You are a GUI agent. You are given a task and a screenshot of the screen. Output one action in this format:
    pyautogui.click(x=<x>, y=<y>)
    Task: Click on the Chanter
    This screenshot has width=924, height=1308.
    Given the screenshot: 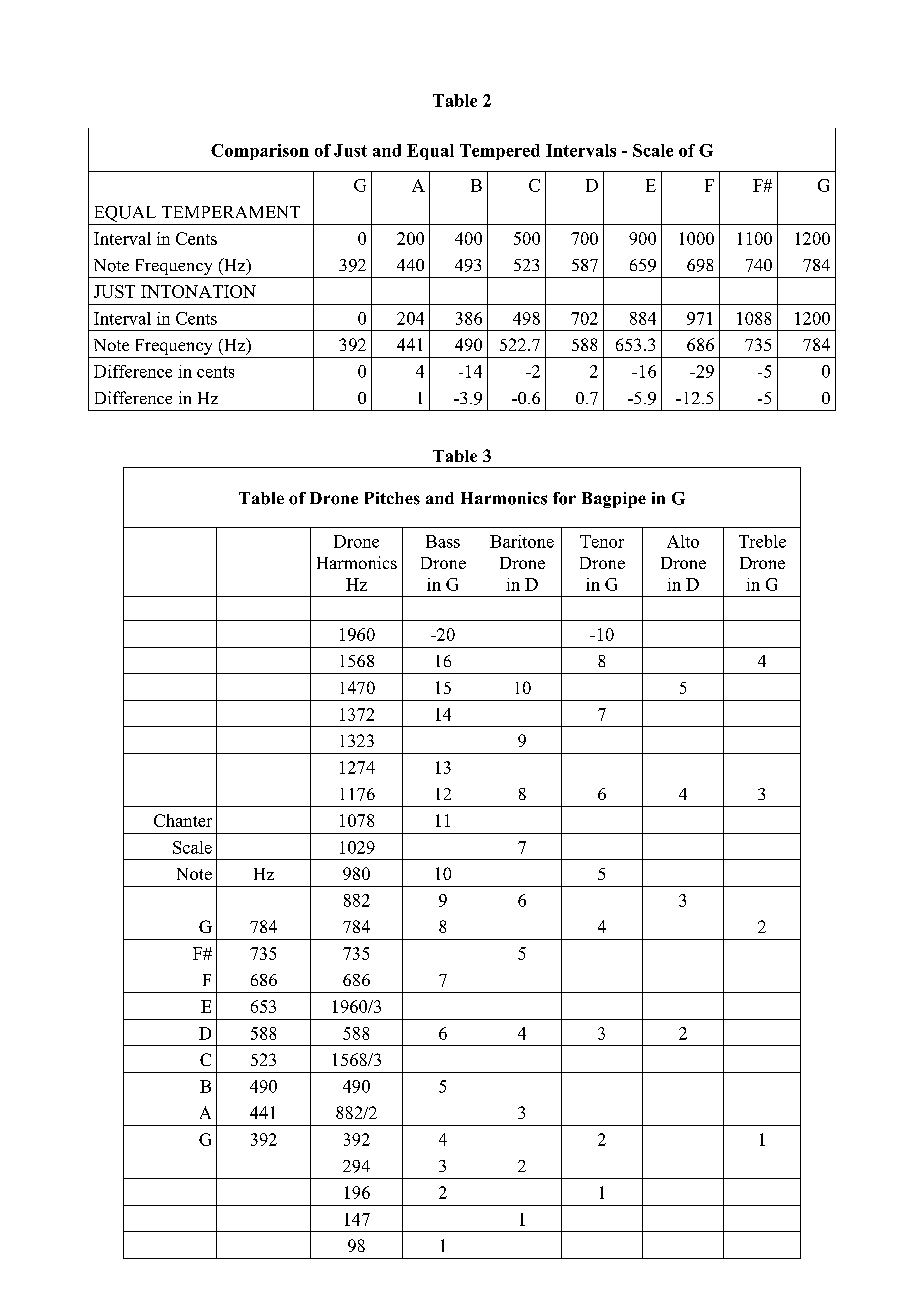 What is the action you would take?
    pyautogui.click(x=183, y=820)
